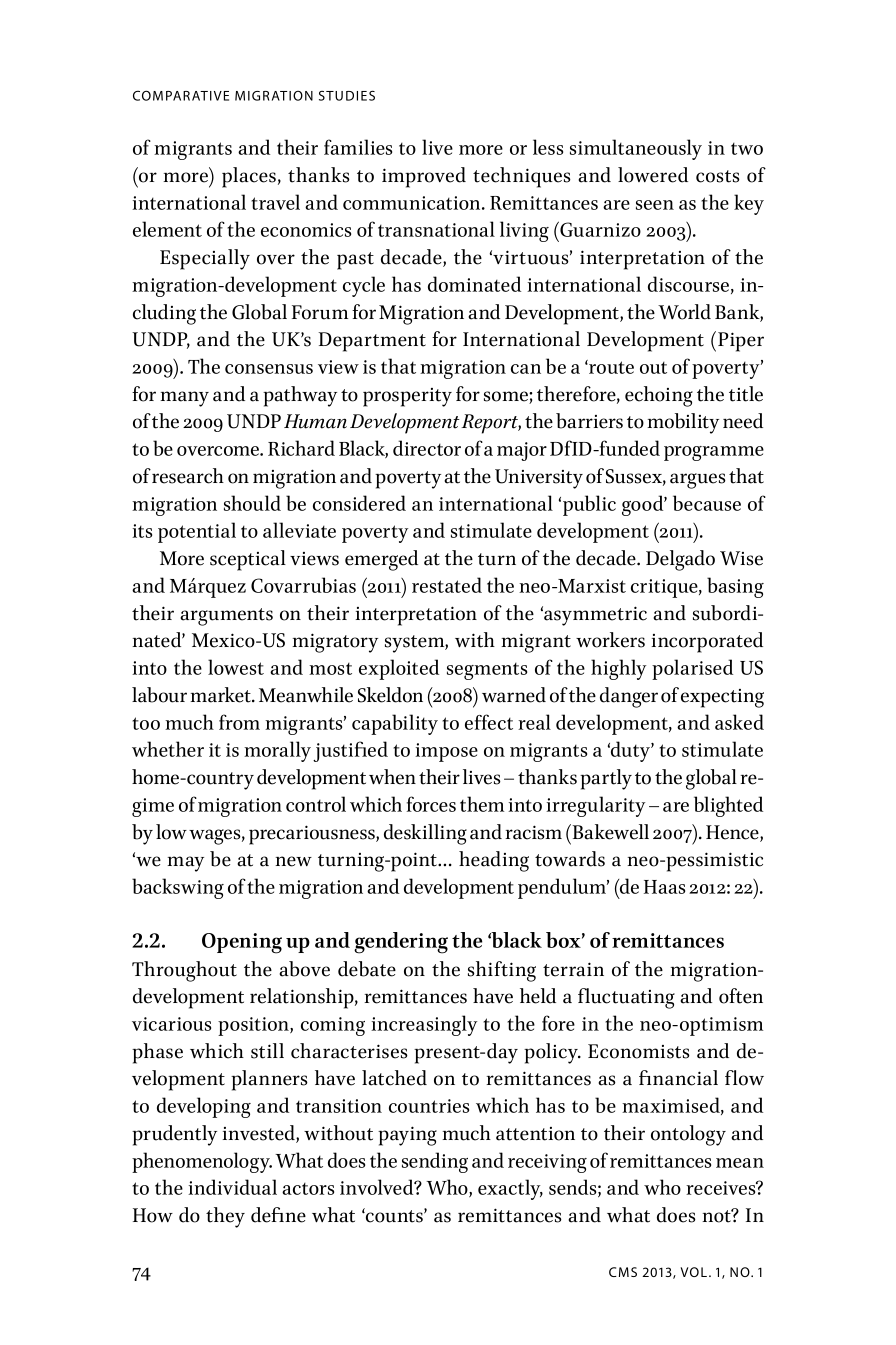 This screenshot has height=1345, width=896. What do you see at coordinates (424, 177) in the screenshot?
I see `improved` at bounding box center [424, 177].
